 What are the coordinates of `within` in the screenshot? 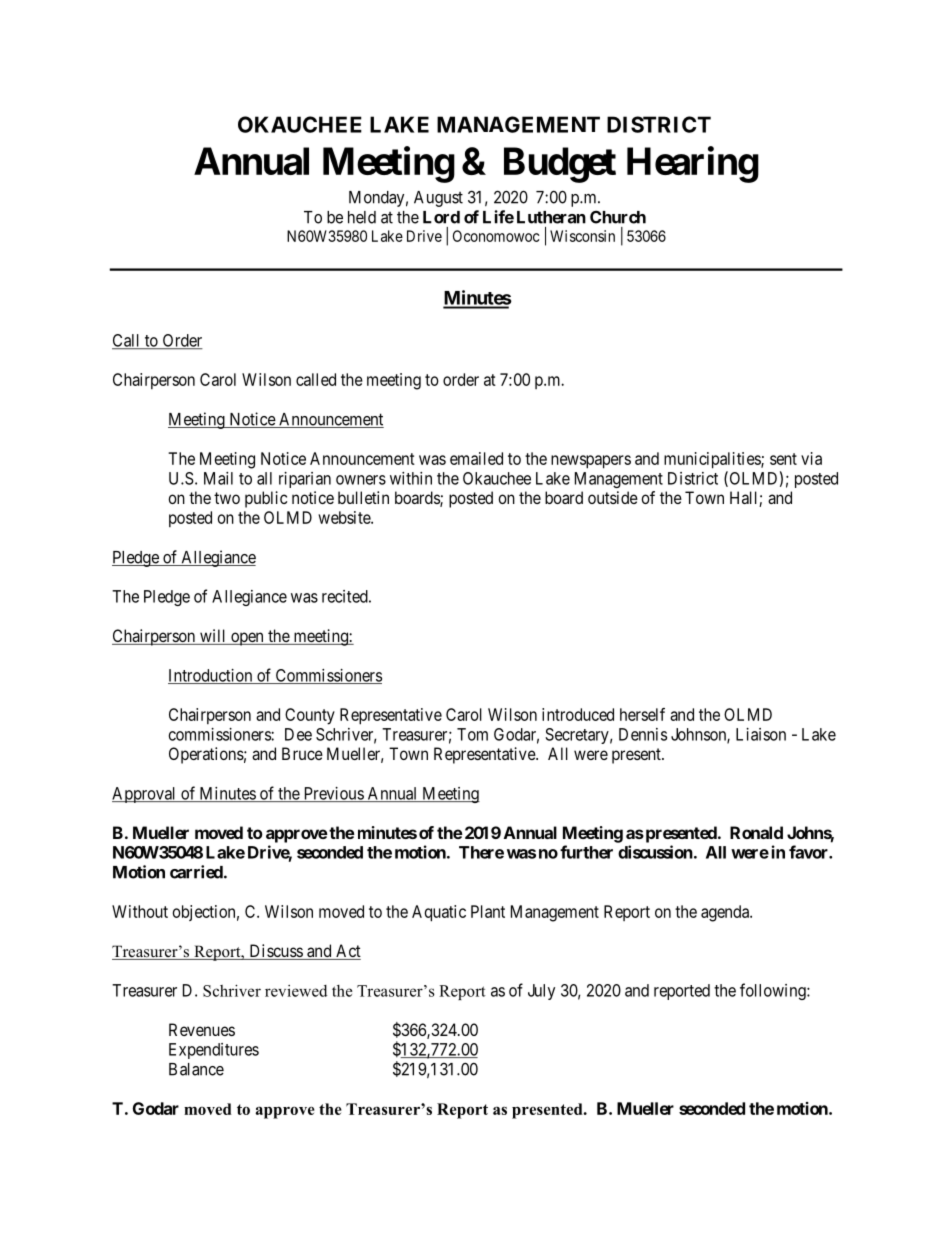 It's located at (411, 478).
